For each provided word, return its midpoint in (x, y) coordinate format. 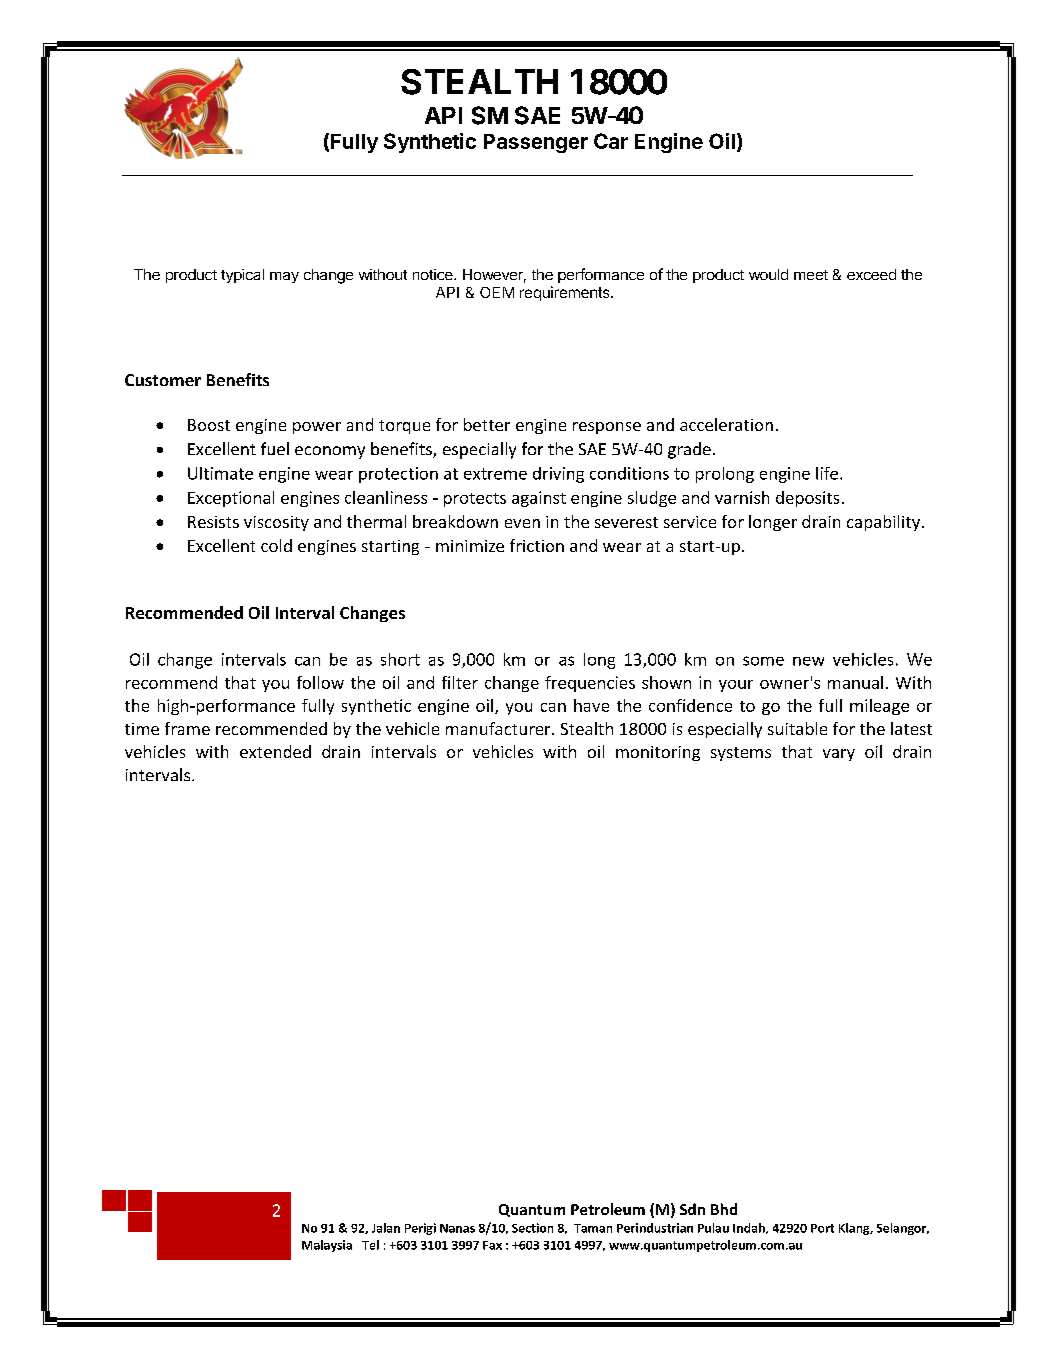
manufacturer (499, 728)
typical (242, 276)
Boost (209, 425)
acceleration (726, 424)
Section (532, 1228)
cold (276, 545)
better (487, 424)
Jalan (386, 1228)
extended (275, 751)
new (808, 661)
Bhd (724, 1209)
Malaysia (327, 1246)
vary (839, 755)
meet (811, 275)
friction (537, 545)
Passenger (536, 143)
